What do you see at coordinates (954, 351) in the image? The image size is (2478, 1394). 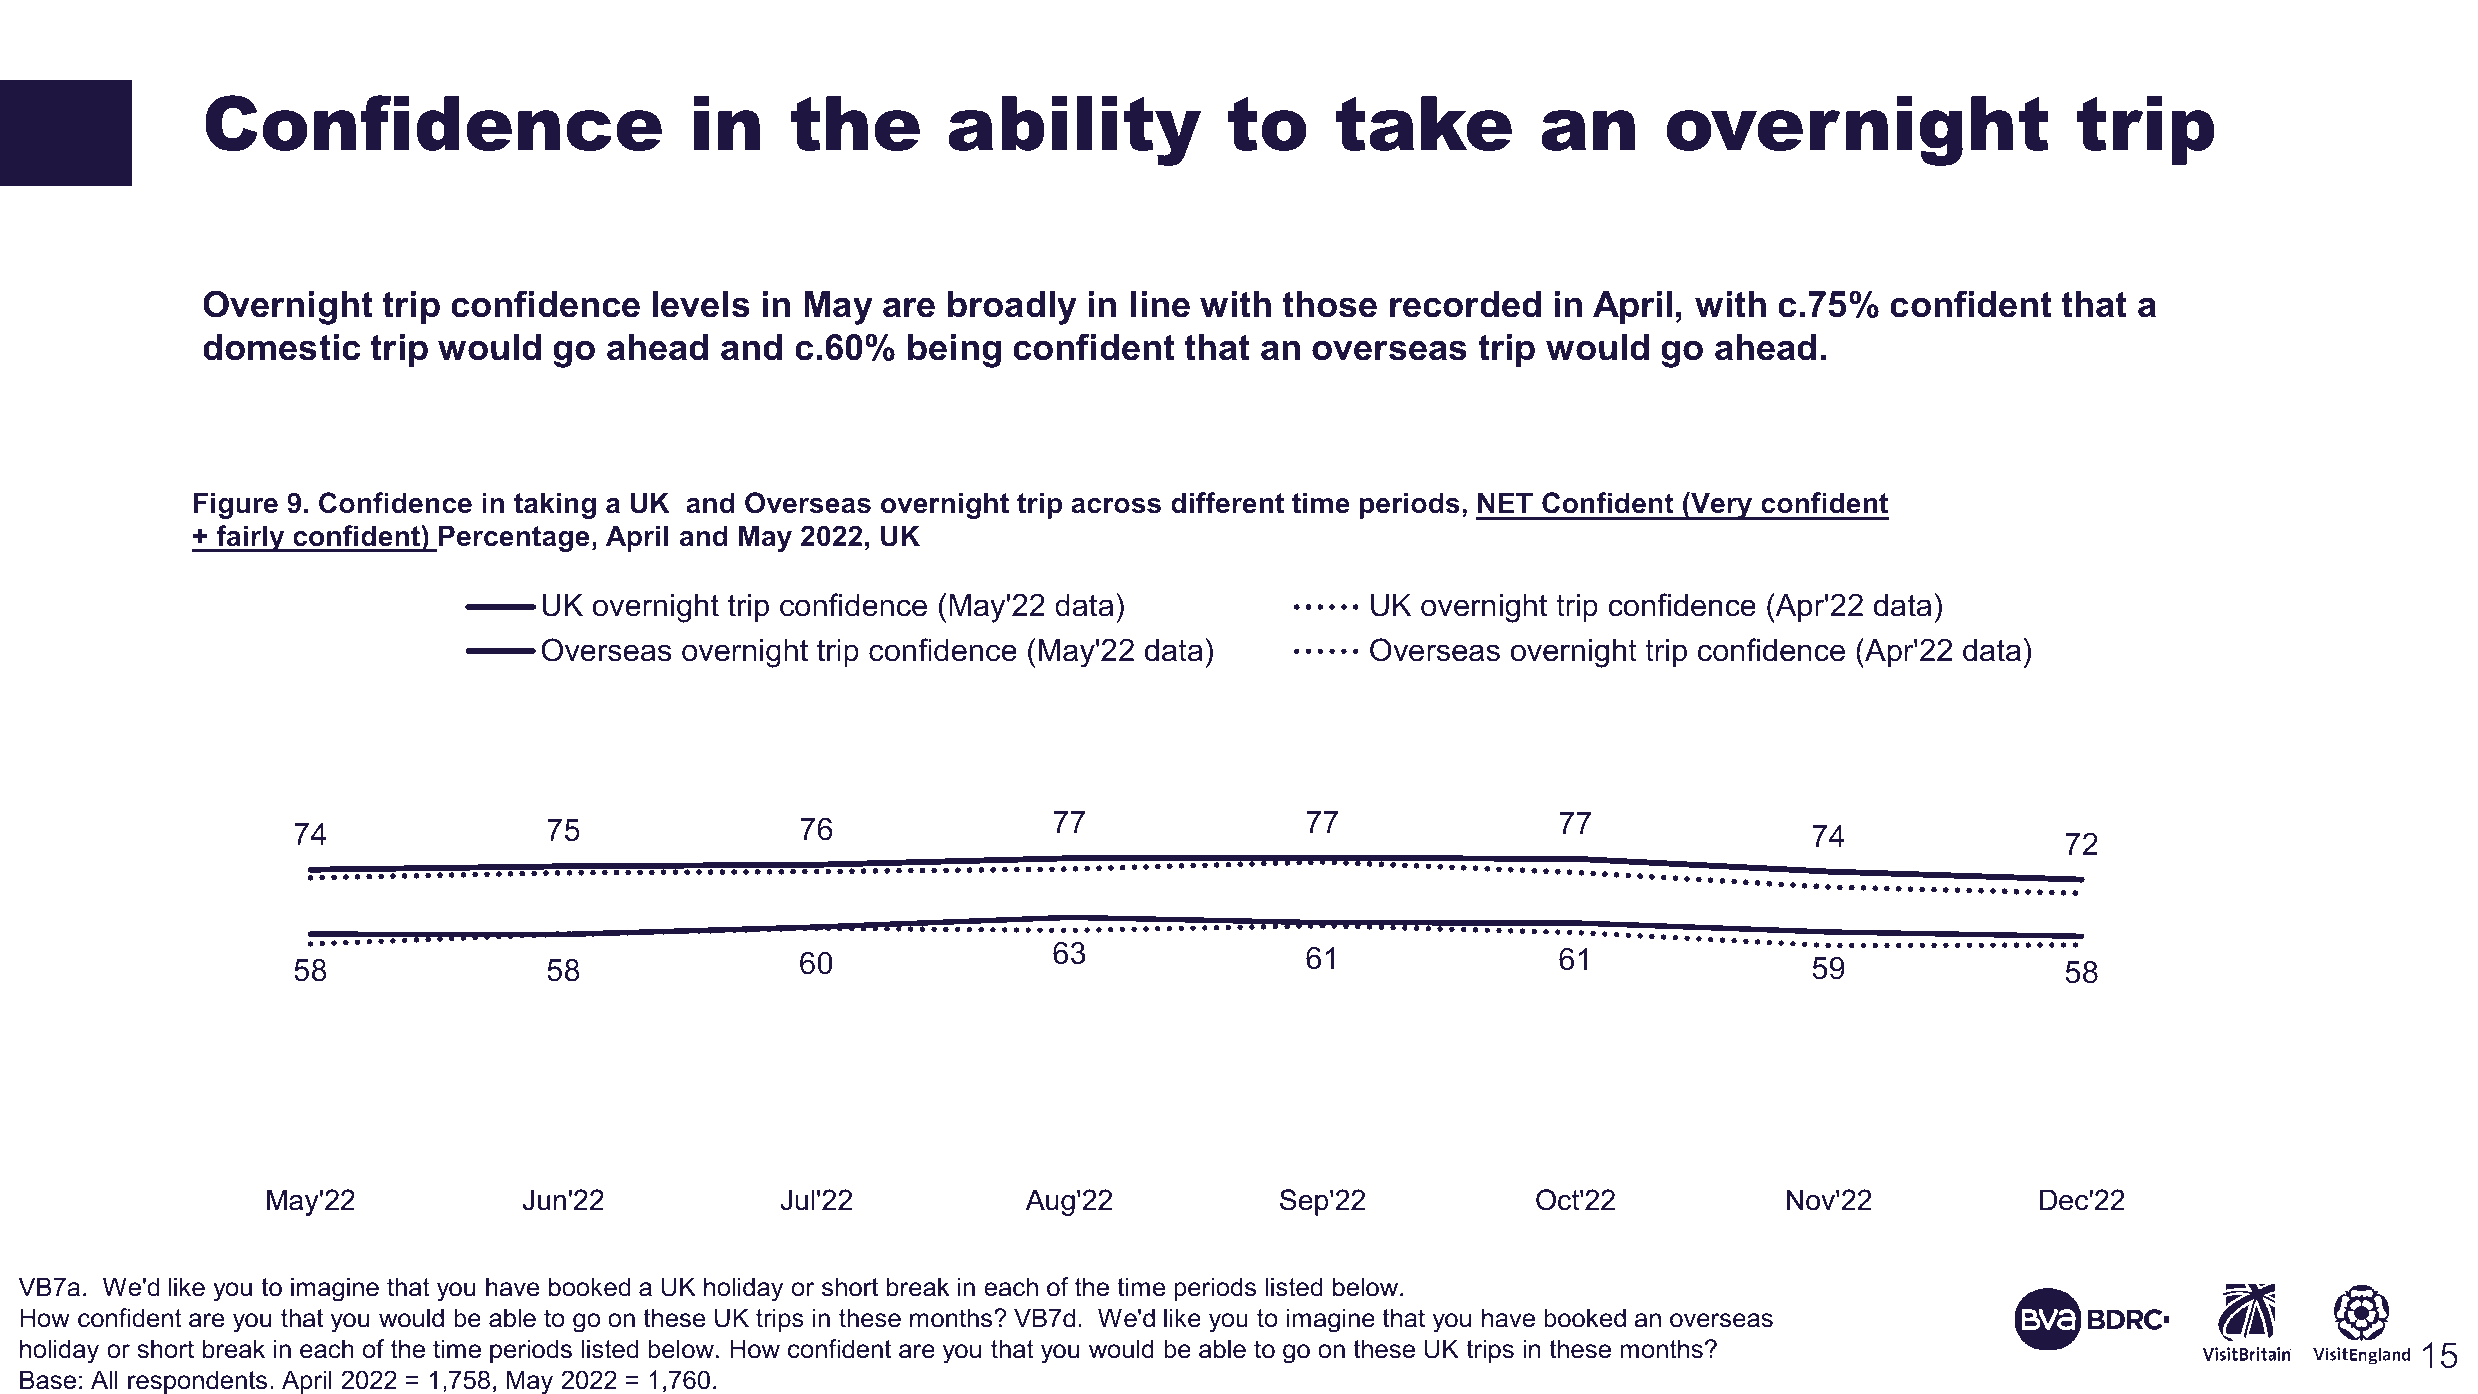 I see `being` at bounding box center [954, 351].
